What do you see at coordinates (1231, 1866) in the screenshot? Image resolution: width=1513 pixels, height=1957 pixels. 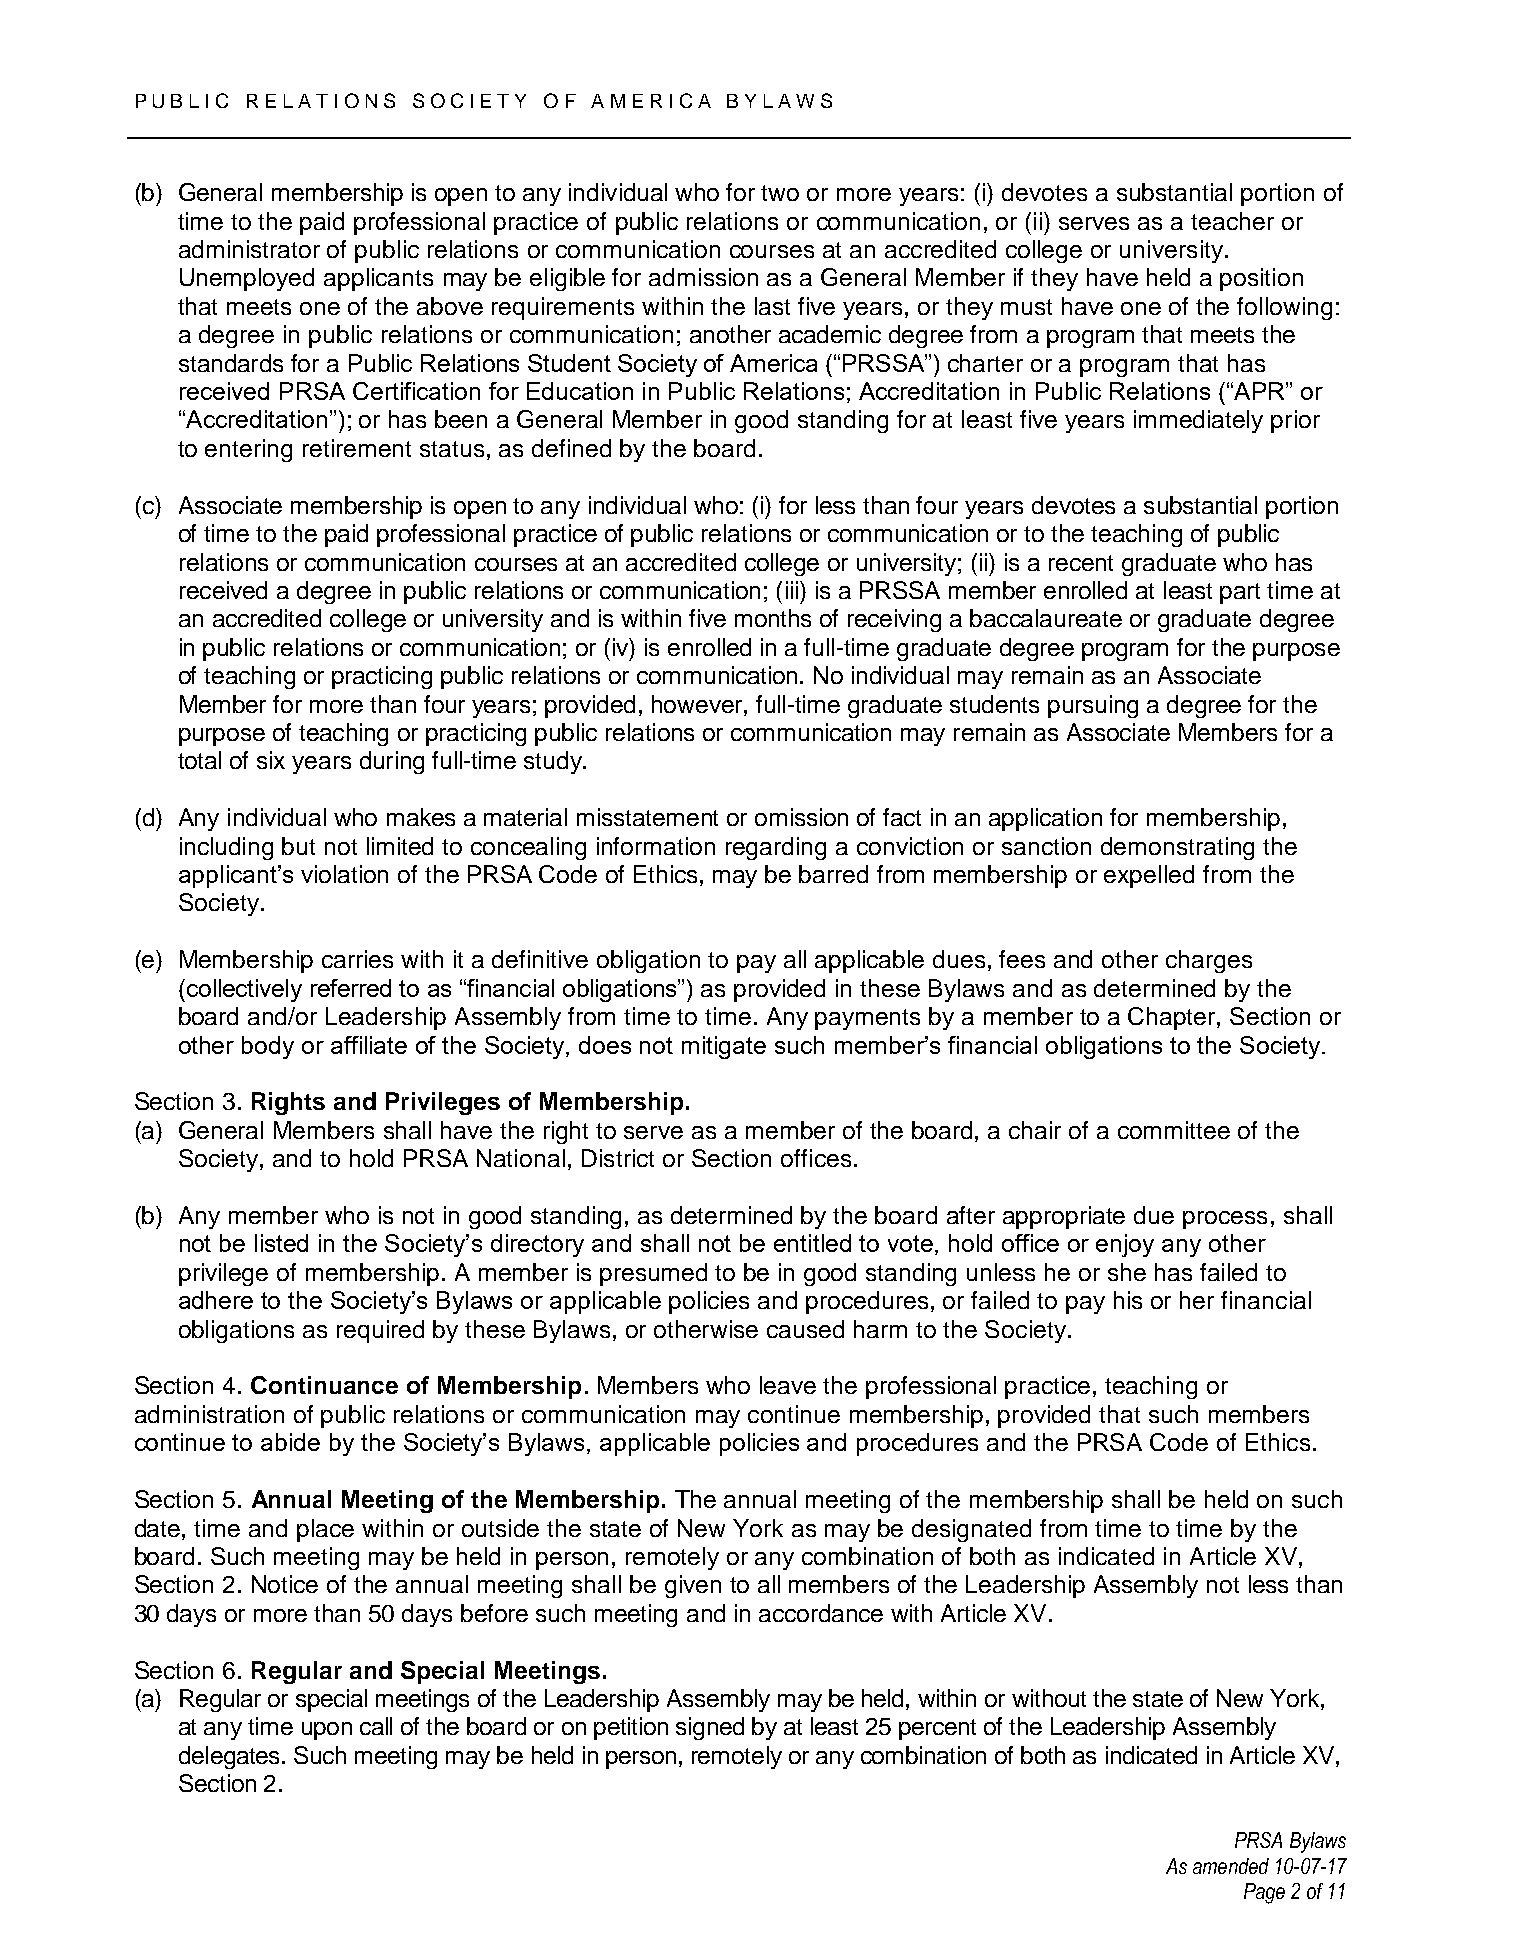 I see `amended` at bounding box center [1231, 1866].
